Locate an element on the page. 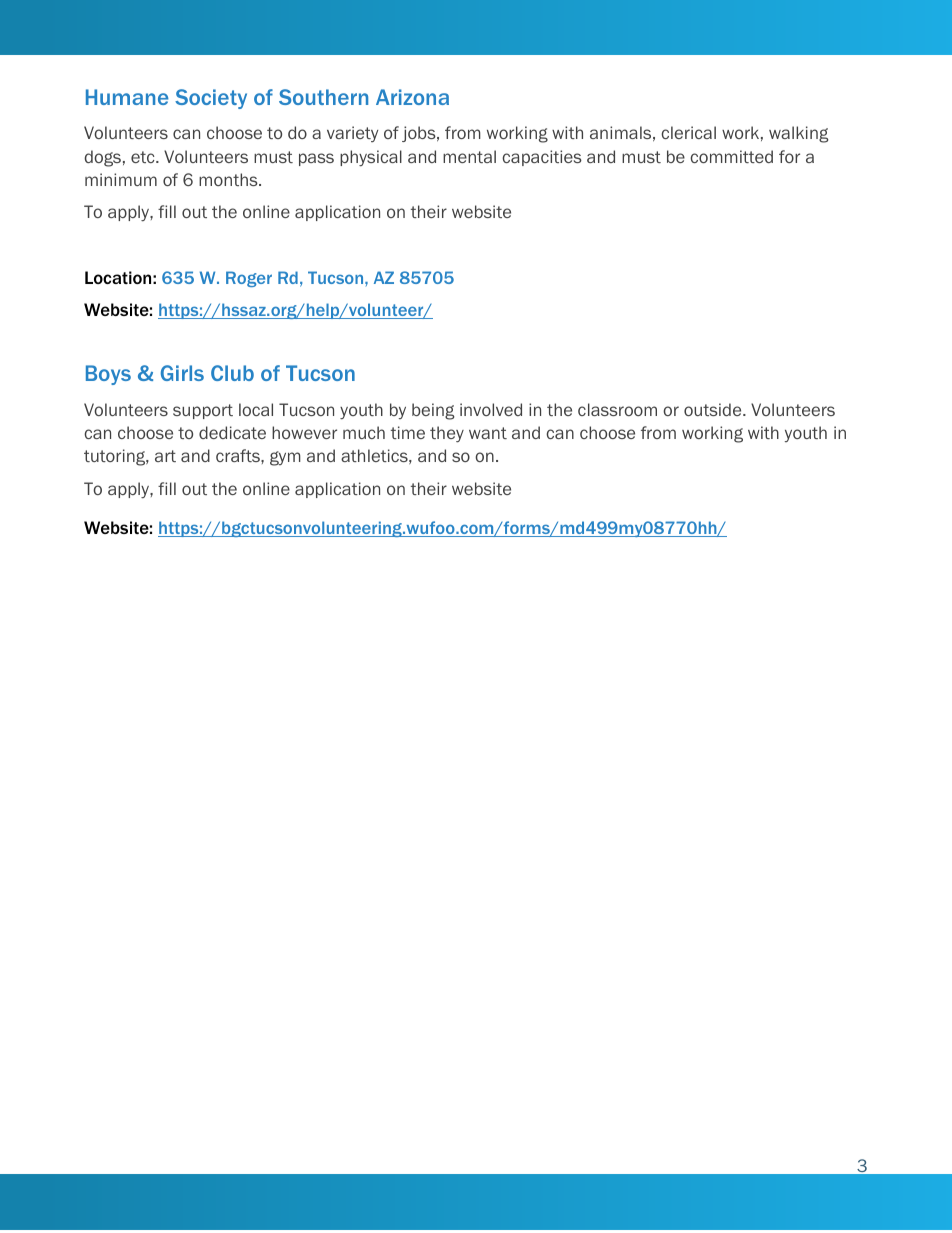  Club is located at coordinates (232, 373).
